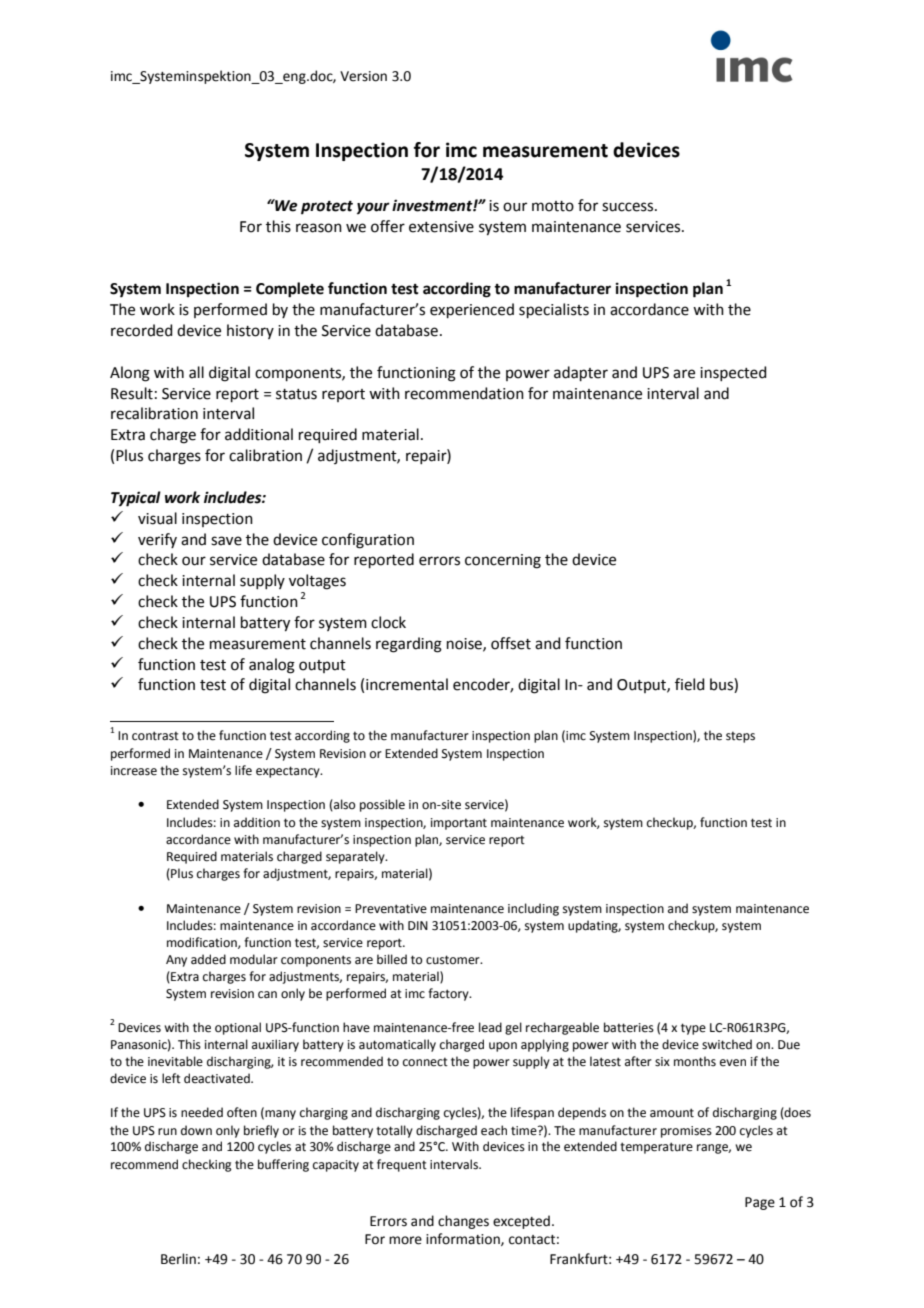 This document has height=1308, width=924. Describe the element at coordinates (250, 331) in the document. I see `history` at that location.
